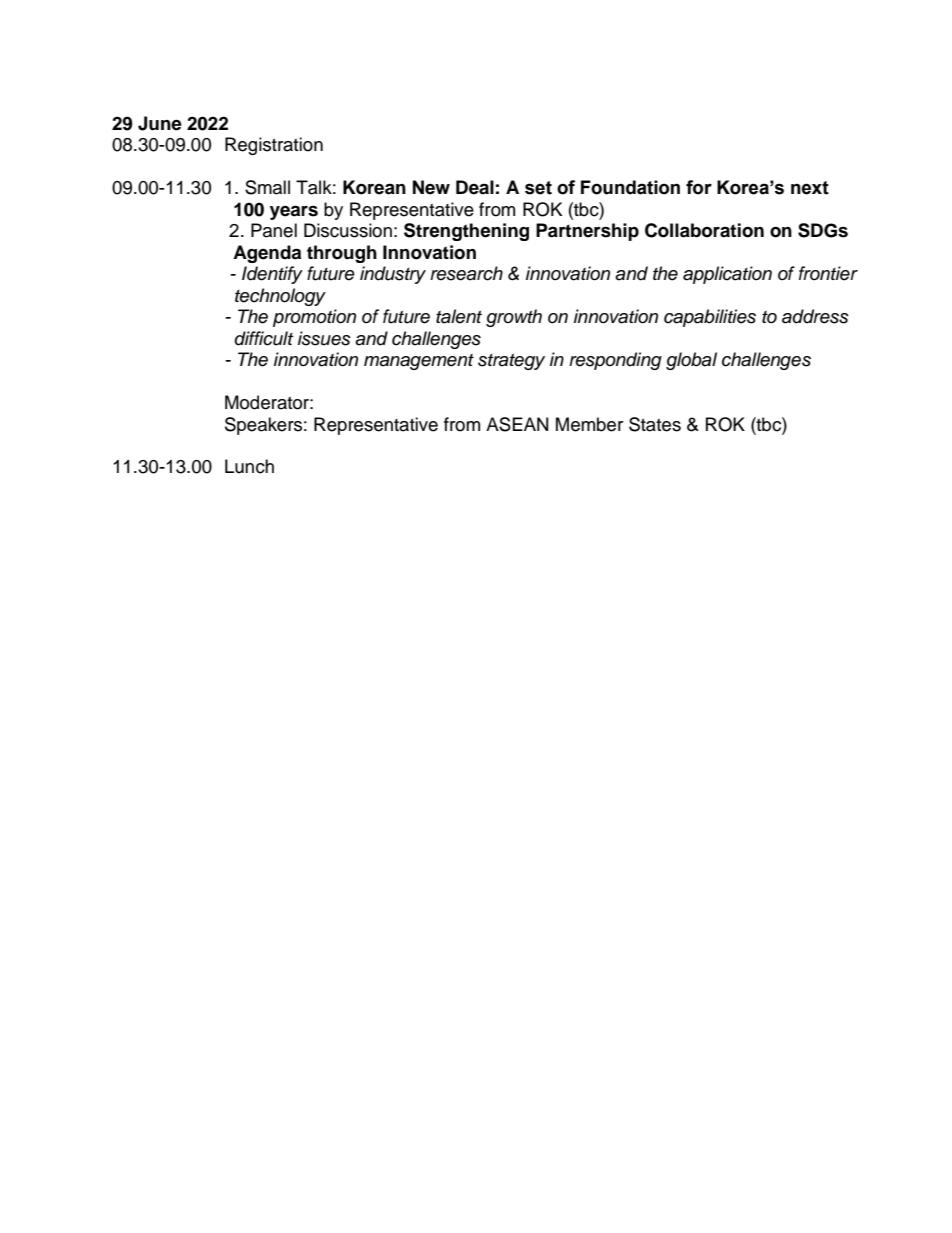 The width and height of the page is (952, 1233). I want to click on Deal, so click(475, 187).
